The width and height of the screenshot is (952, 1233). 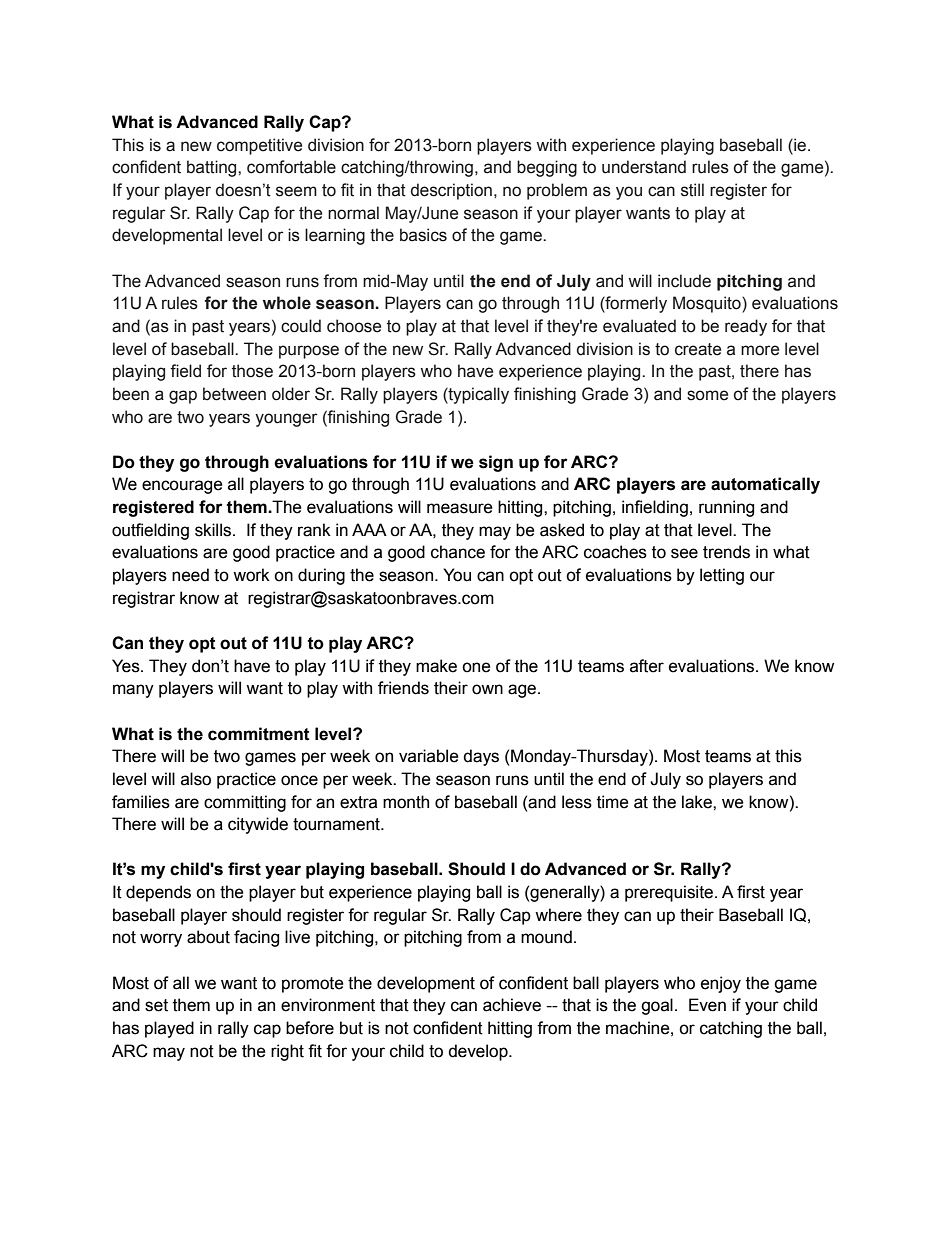 What do you see at coordinates (458, 552) in the screenshot?
I see `chance` at bounding box center [458, 552].
